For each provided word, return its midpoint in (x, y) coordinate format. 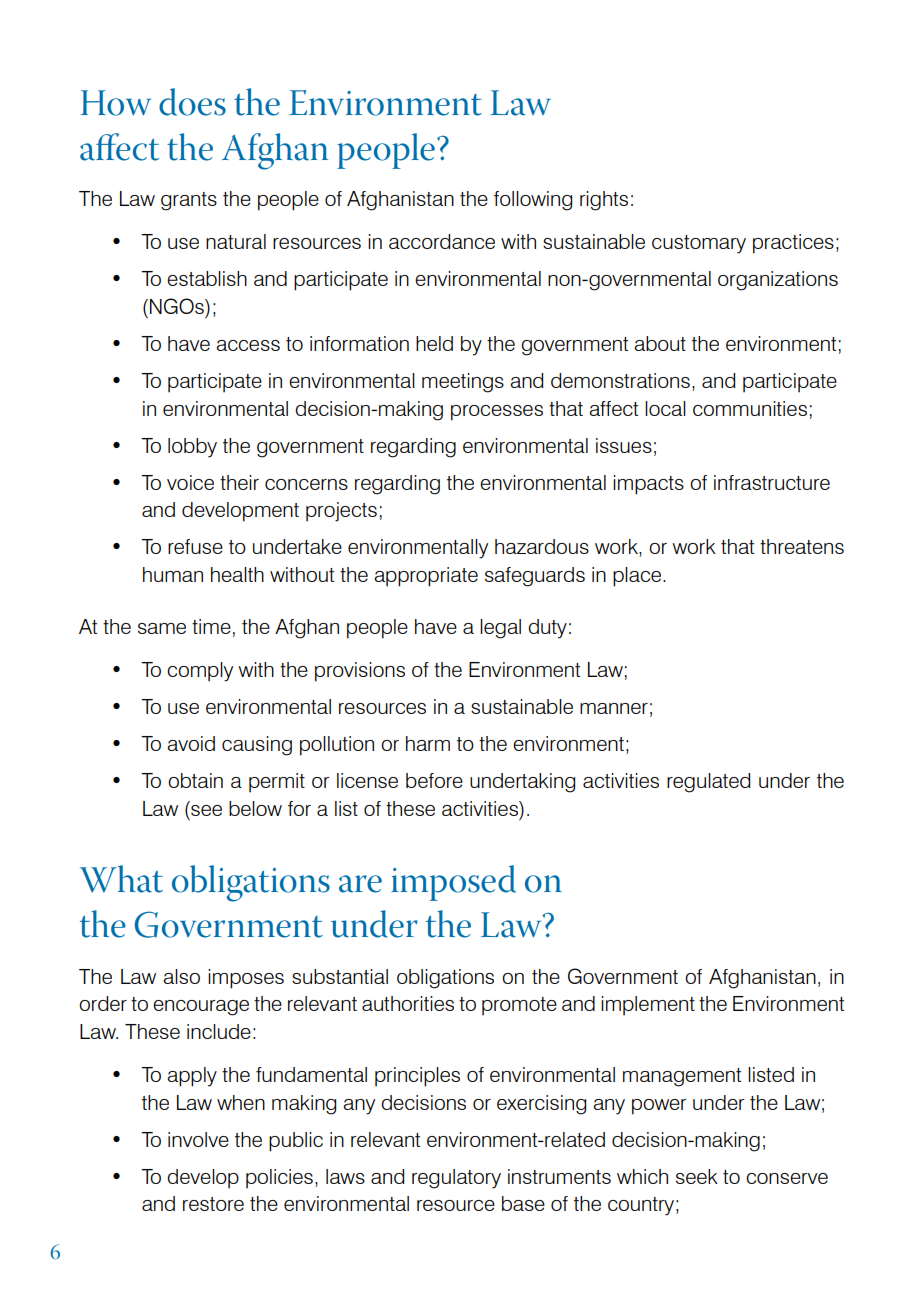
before (434, 780)
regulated (708, 783)
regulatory (456, 1179)
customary (699, 244)
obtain (195, 780)
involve (198, 1139)
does (192, 102)
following (533, 201)
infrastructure (772, 482)
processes (497, 413)
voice (190, 482)
